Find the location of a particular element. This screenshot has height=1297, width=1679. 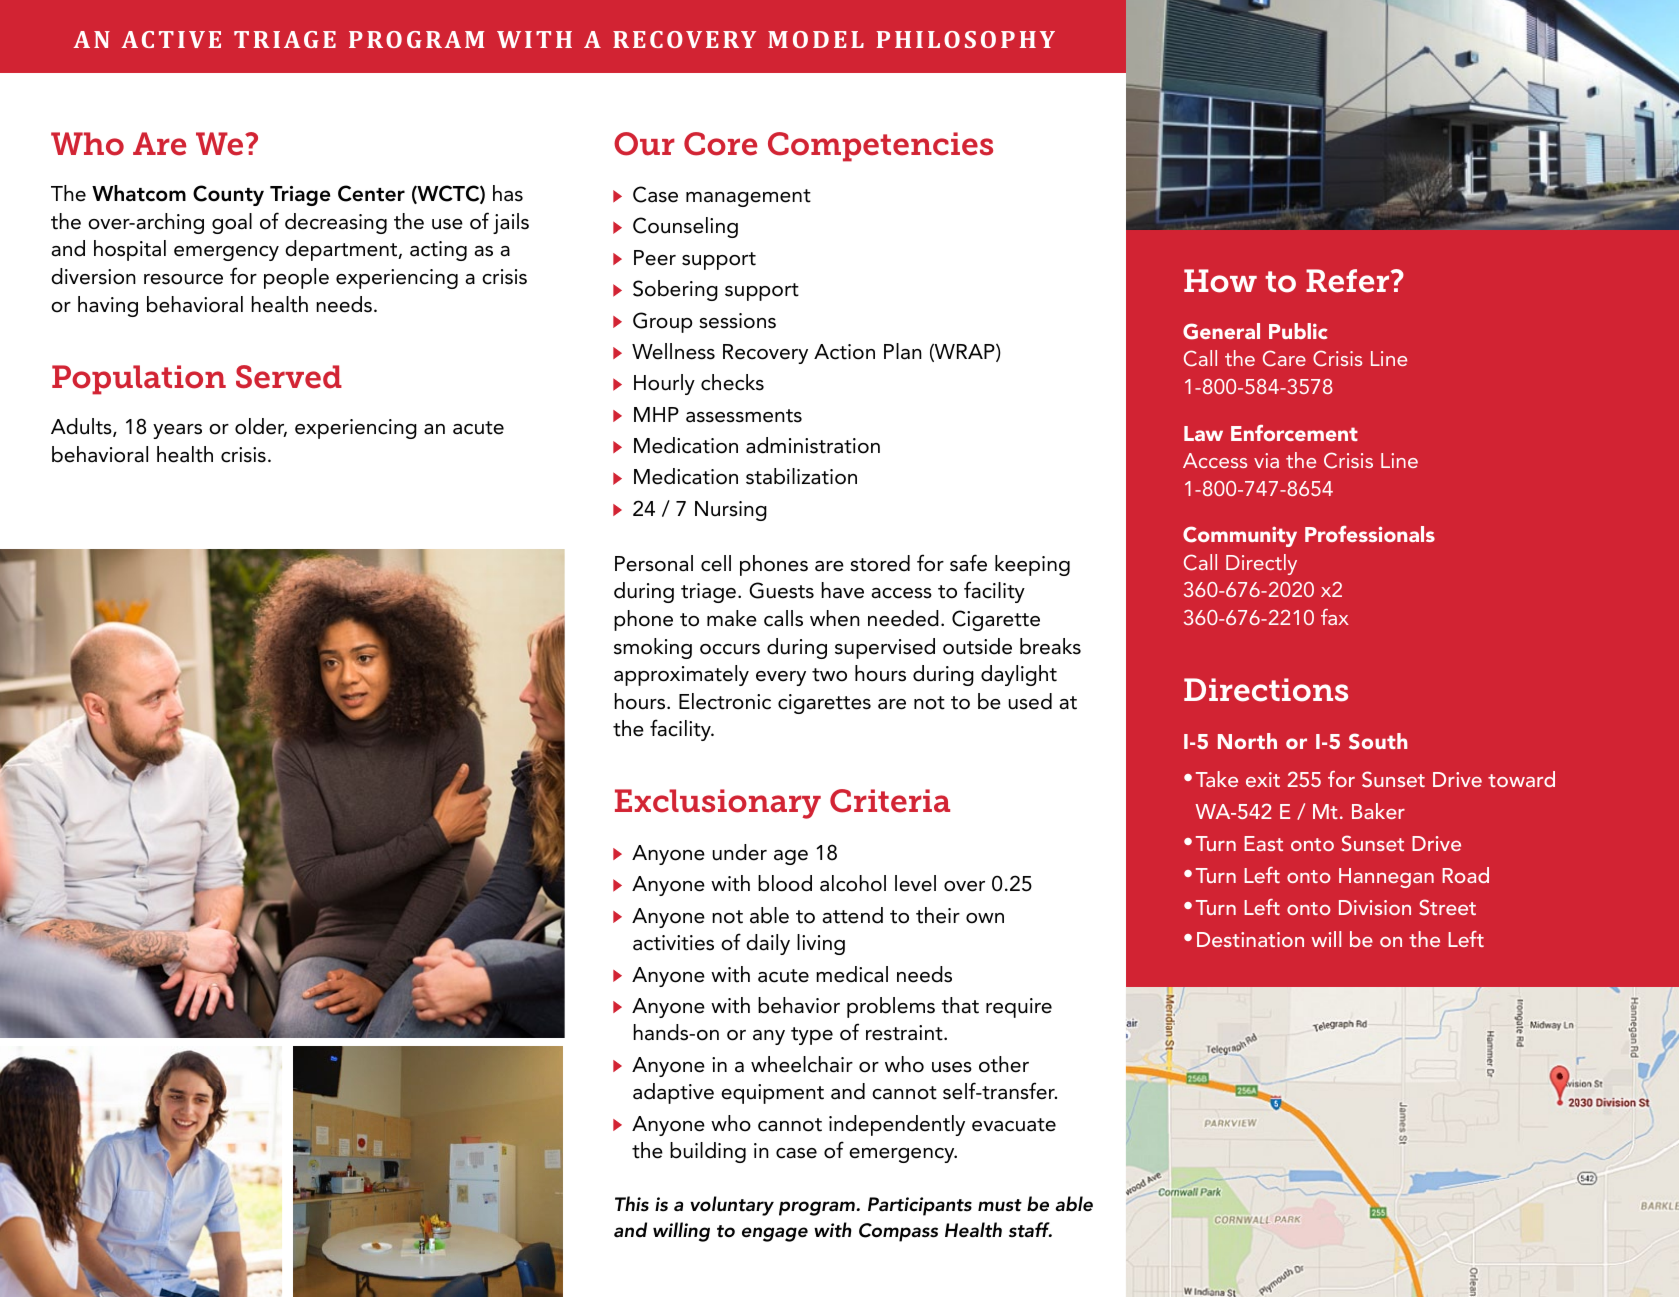

Exclusionary is located at coordinates (718, 804).
